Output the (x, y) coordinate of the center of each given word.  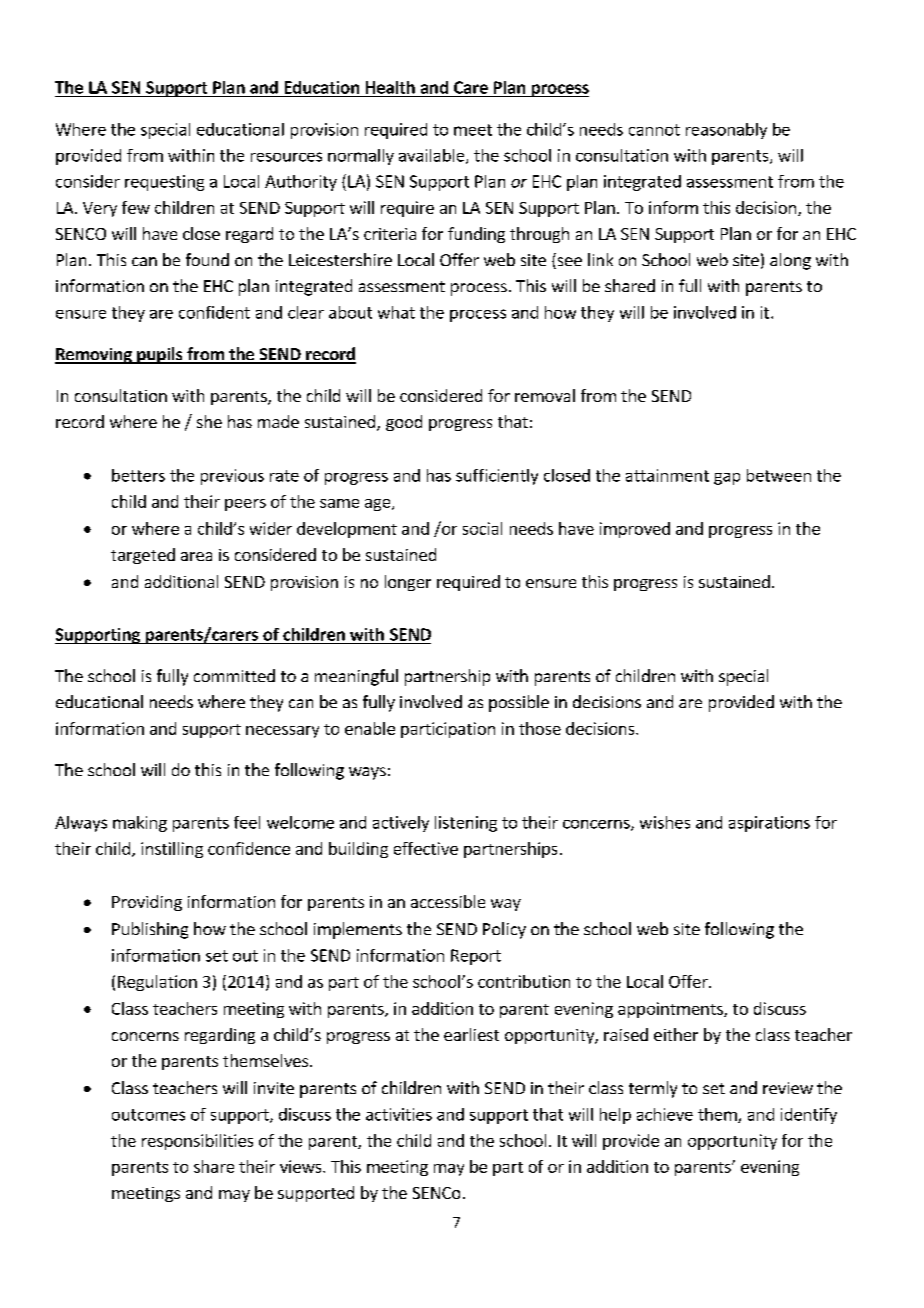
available (433, 156)
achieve (665, 1114)
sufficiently (497, 477)
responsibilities (197, 1142)
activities (399, 1114)
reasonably (726, 131)
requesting (164, 183)
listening (466, 824)
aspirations (769, 824)
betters (138, 475)
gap (727, 479)
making (140, 824)
